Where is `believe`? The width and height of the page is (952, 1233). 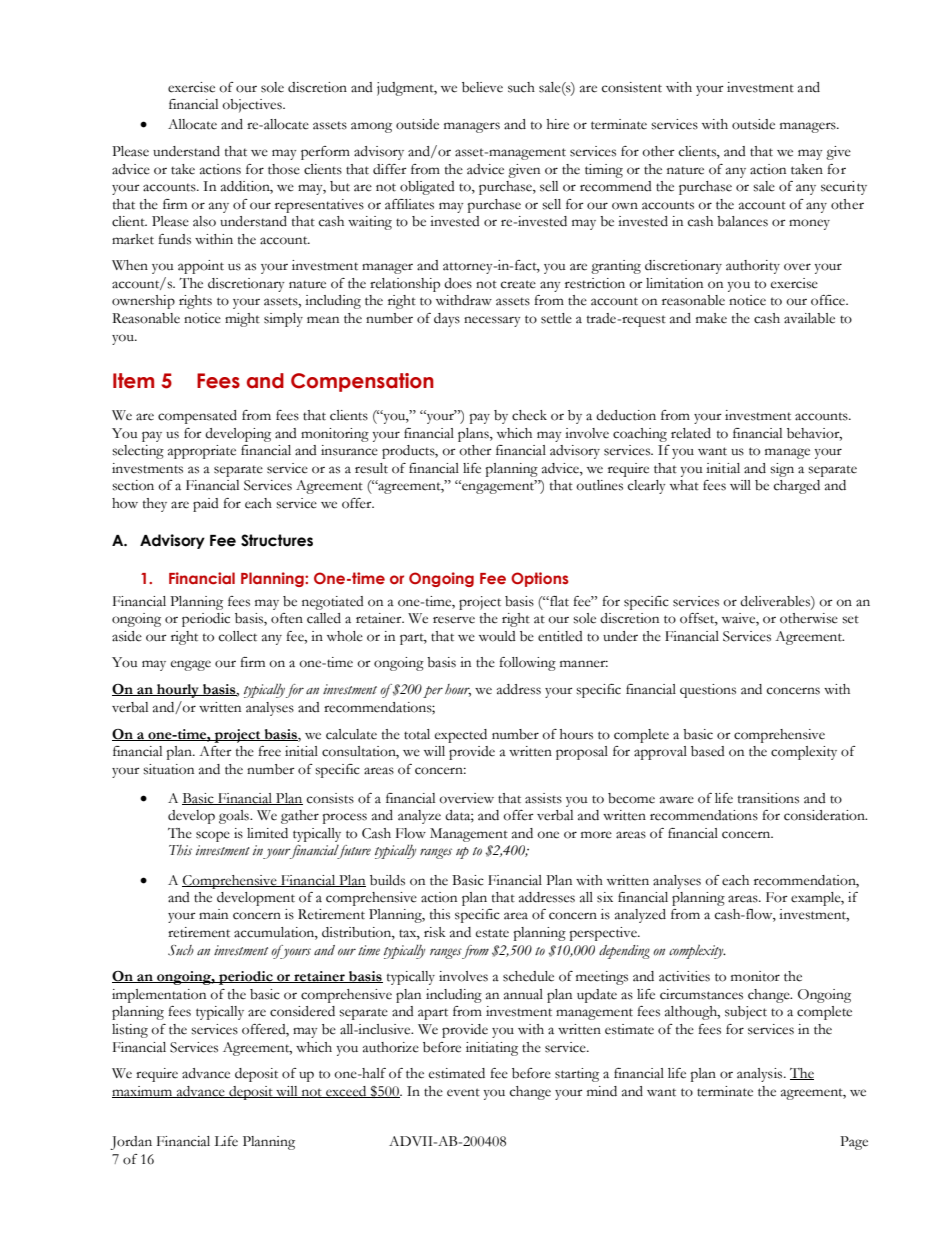 believe is located at coordinates (482, 87).
